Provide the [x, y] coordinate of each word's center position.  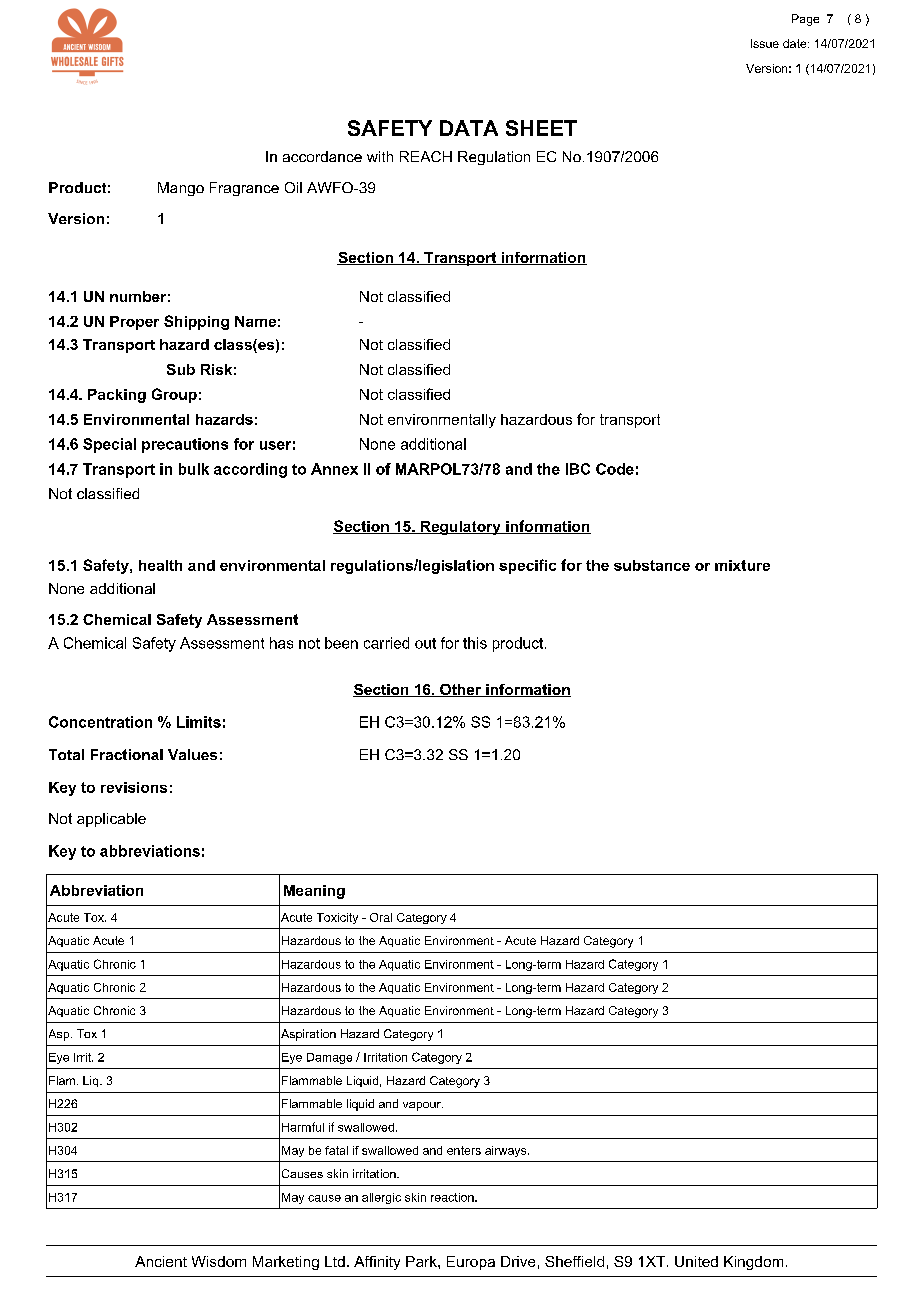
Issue [765, 43]
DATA [469, 128]
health [160, 565]
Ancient [161, 1261]
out [425, 643]
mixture [742, 565]
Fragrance [244, 189]
